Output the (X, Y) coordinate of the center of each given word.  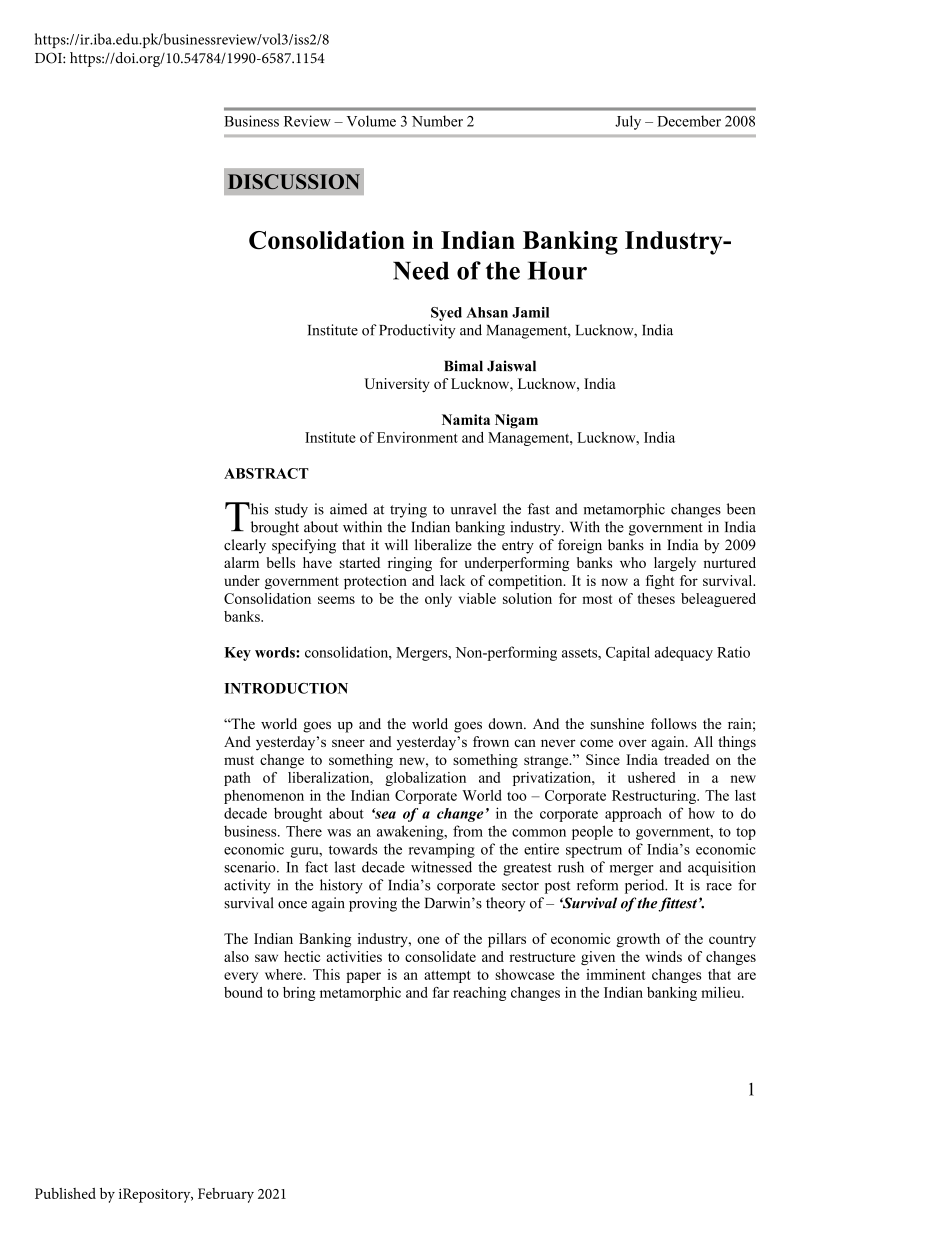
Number (437, 121)
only (438, 600)
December (689, 121)
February (226, 1195)
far (441, 992)
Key (238, 654)
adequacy (684, 653)
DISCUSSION (294, 181)
